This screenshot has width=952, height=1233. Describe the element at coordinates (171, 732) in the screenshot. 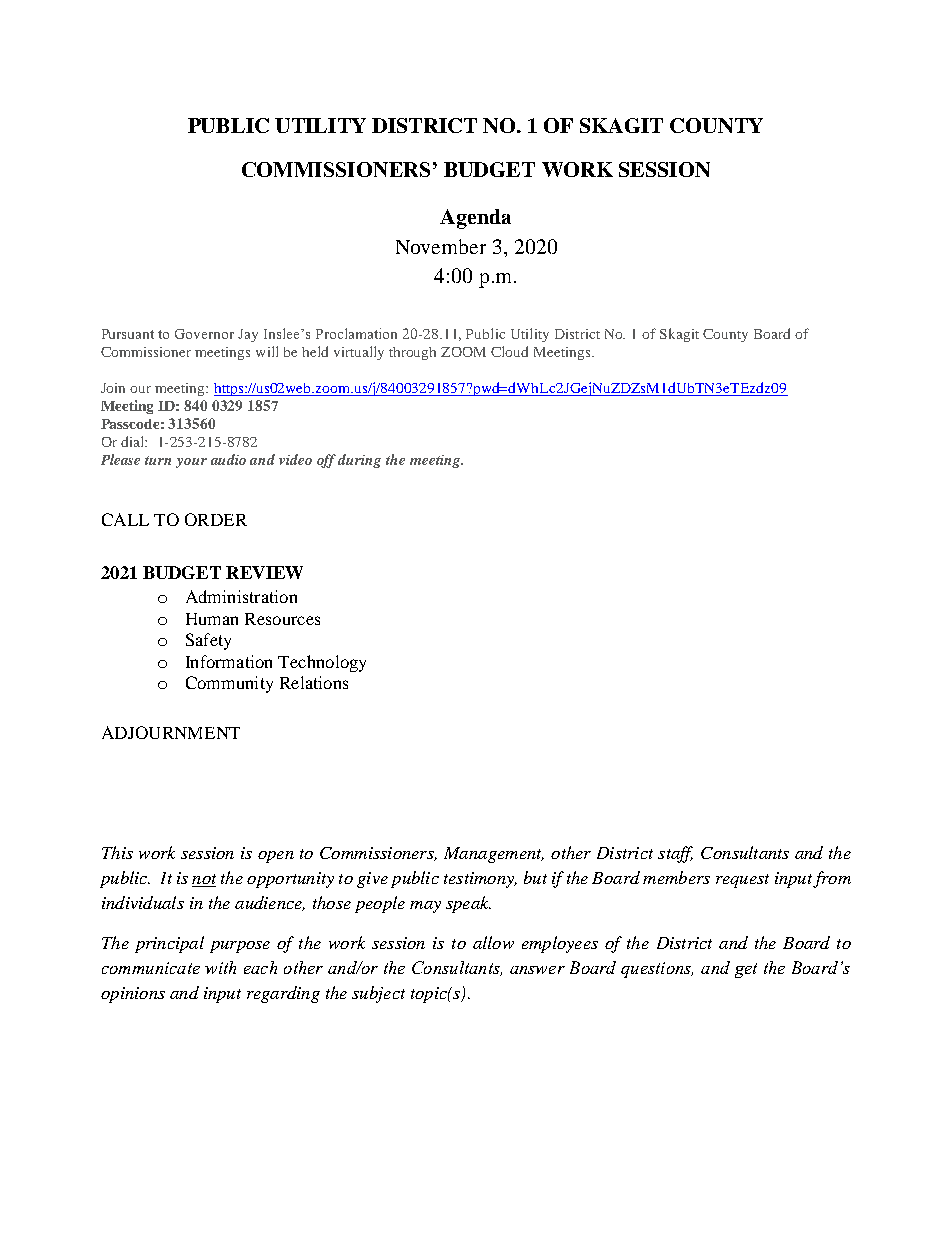

I see `ADJOURNMENT` at that location.
